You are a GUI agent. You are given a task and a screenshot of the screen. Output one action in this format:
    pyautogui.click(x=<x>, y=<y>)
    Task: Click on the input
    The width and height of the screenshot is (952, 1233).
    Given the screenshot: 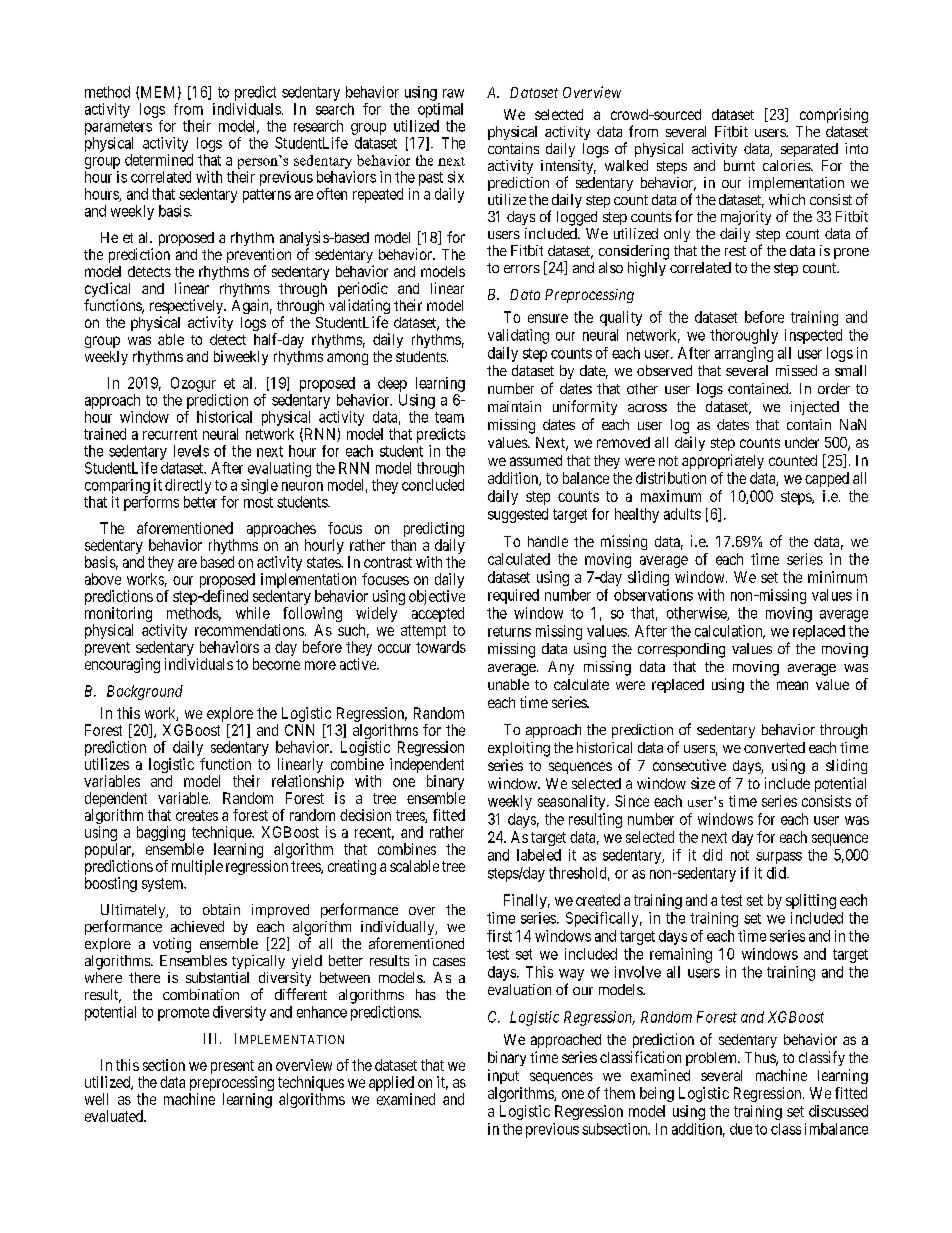 What is the action you would take?
    pyautogui.click(x=503, y=1076)
